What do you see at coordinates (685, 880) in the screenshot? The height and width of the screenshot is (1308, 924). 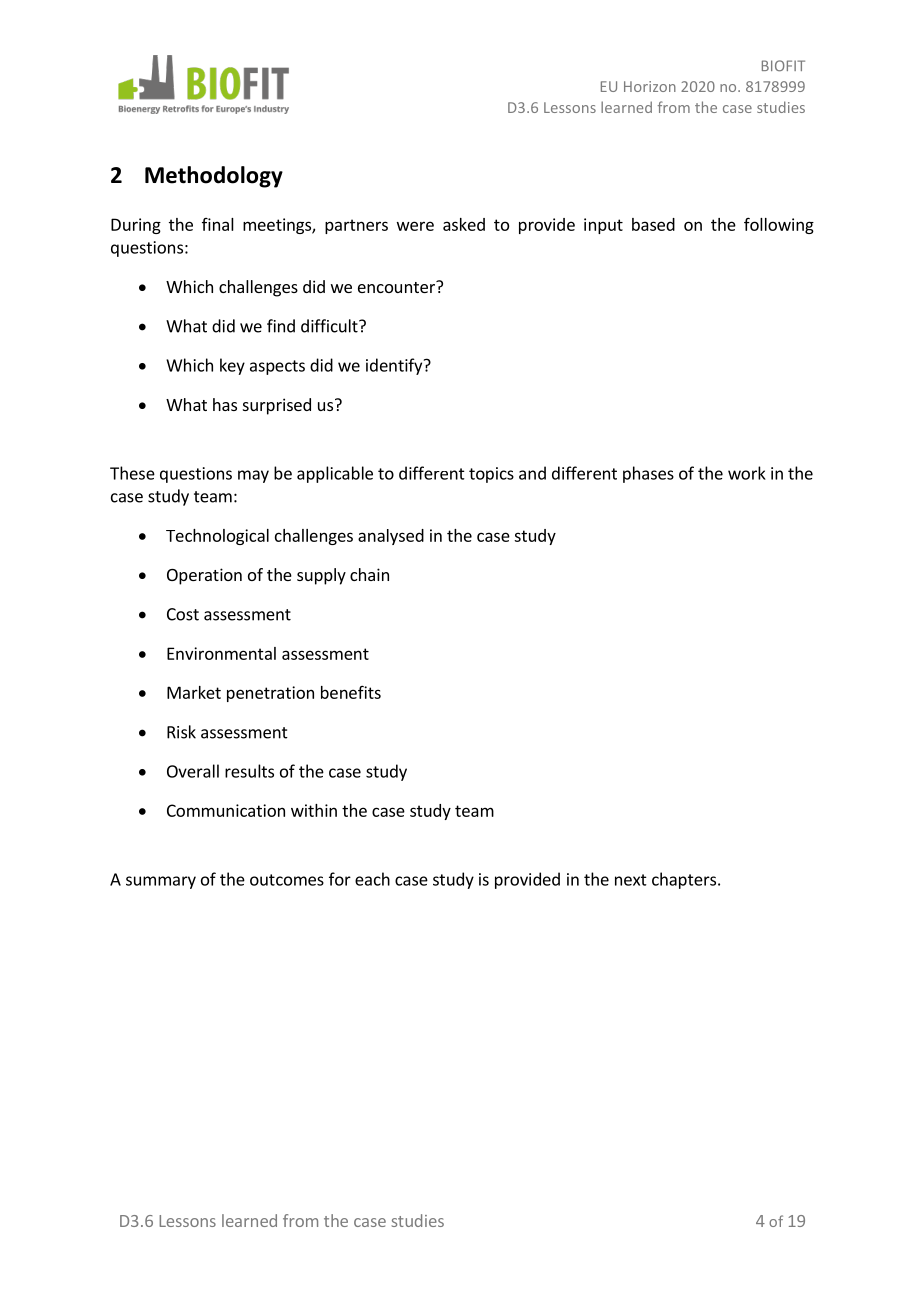 I see `chapters` at bounding box center [685, 880].
